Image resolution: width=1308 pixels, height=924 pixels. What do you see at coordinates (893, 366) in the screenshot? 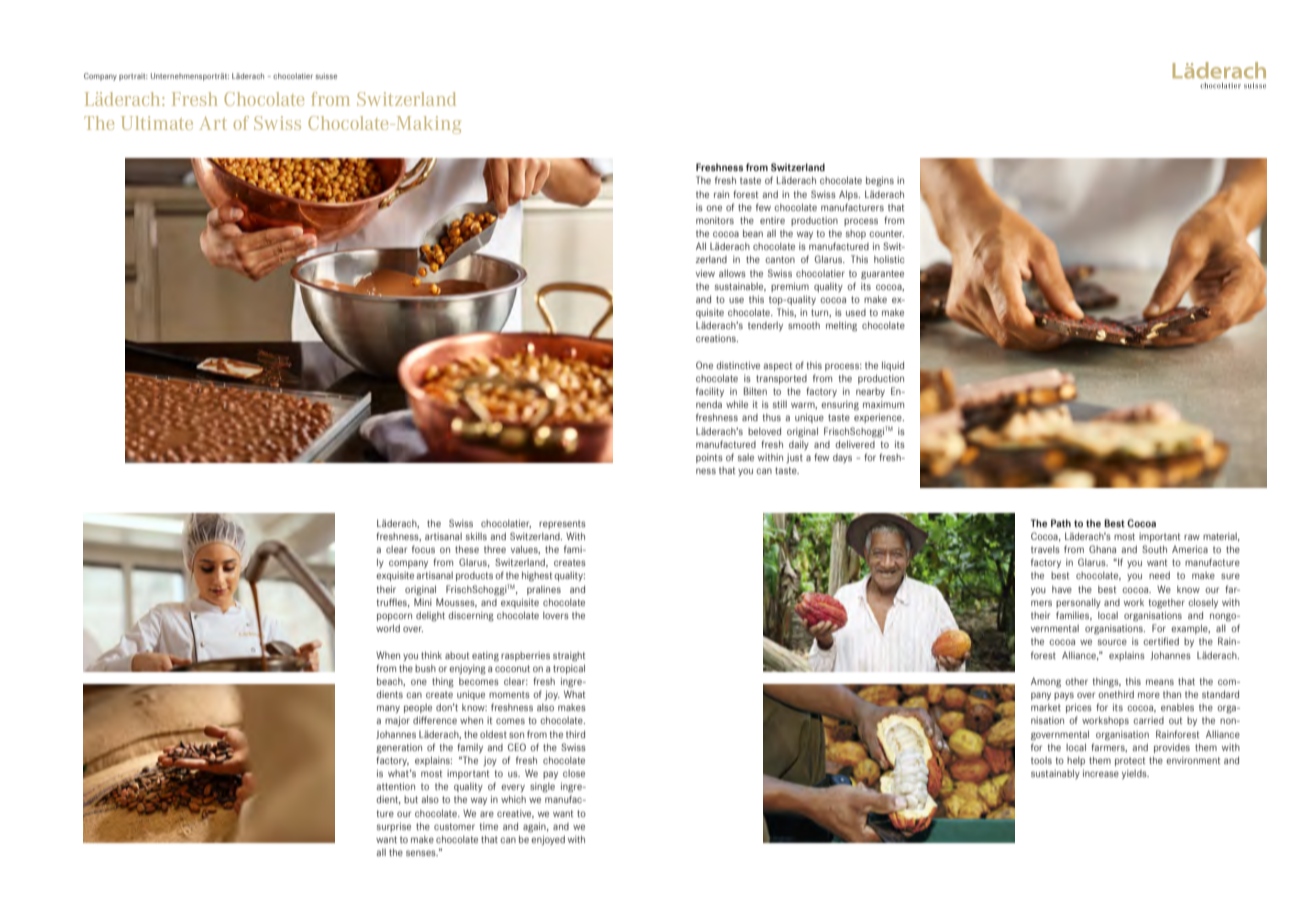
I see `liquid` at bounding box center [893, 366].
